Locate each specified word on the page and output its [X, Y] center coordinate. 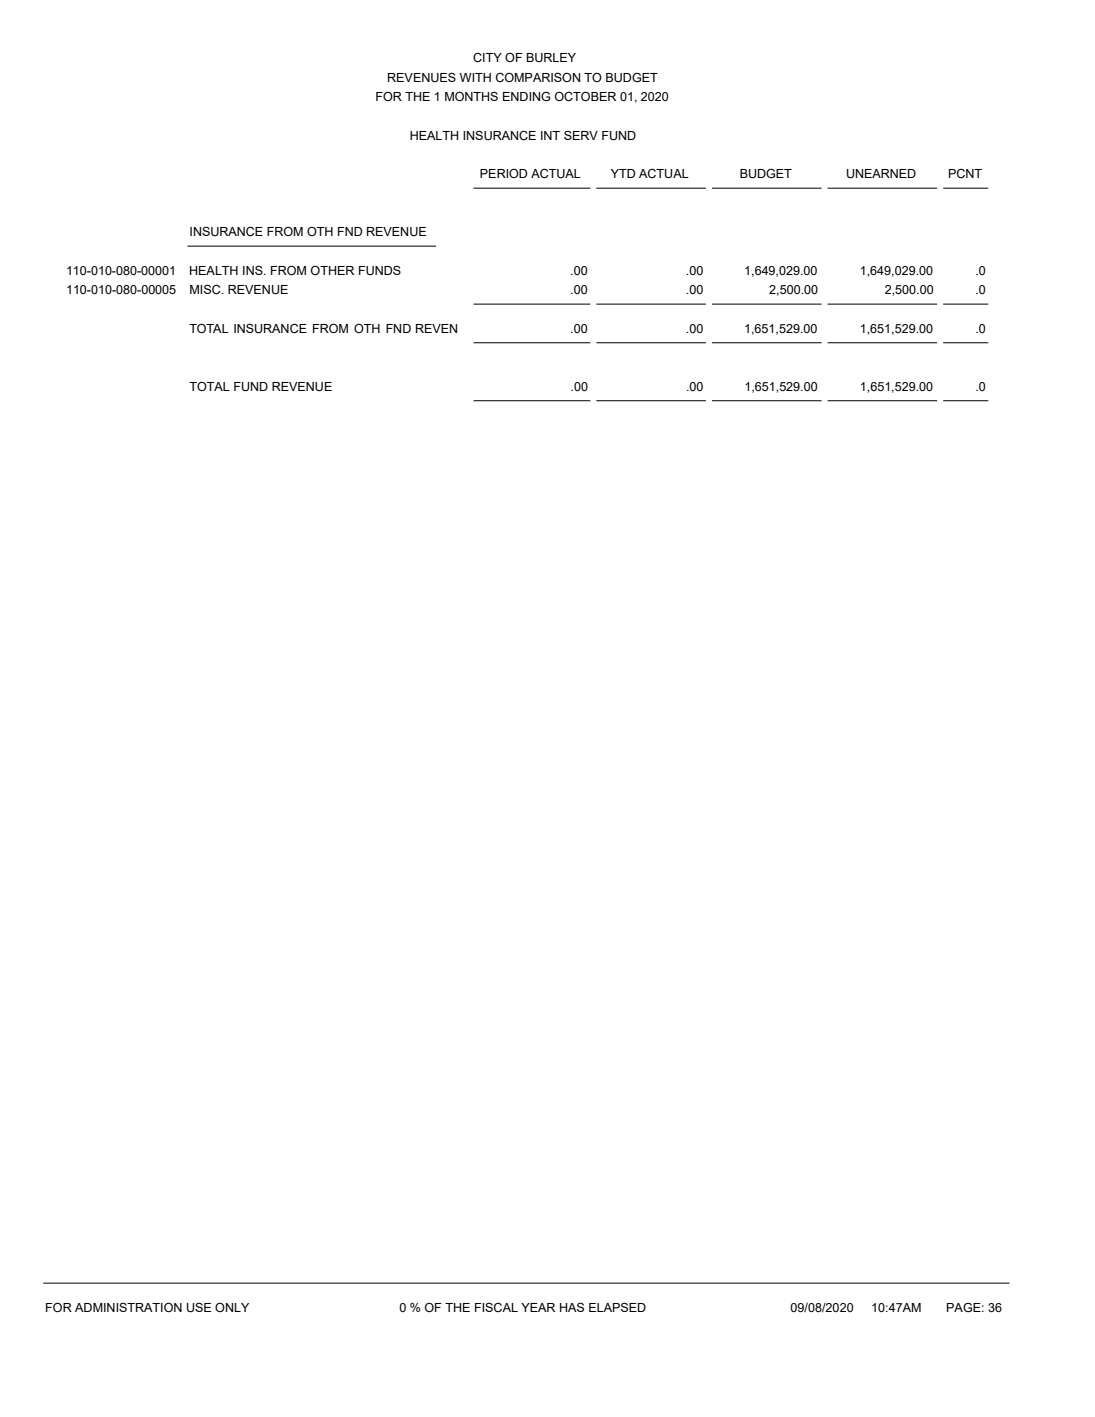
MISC [206, 289]
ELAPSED [617, 1307]
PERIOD [503, 173]
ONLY [232, 1307]
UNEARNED [881, 174]
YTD [623, 173]
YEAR [538, 1307]
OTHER [332, 270]
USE [199, 1307]
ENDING [526, 96]
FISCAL [496, 1307]
